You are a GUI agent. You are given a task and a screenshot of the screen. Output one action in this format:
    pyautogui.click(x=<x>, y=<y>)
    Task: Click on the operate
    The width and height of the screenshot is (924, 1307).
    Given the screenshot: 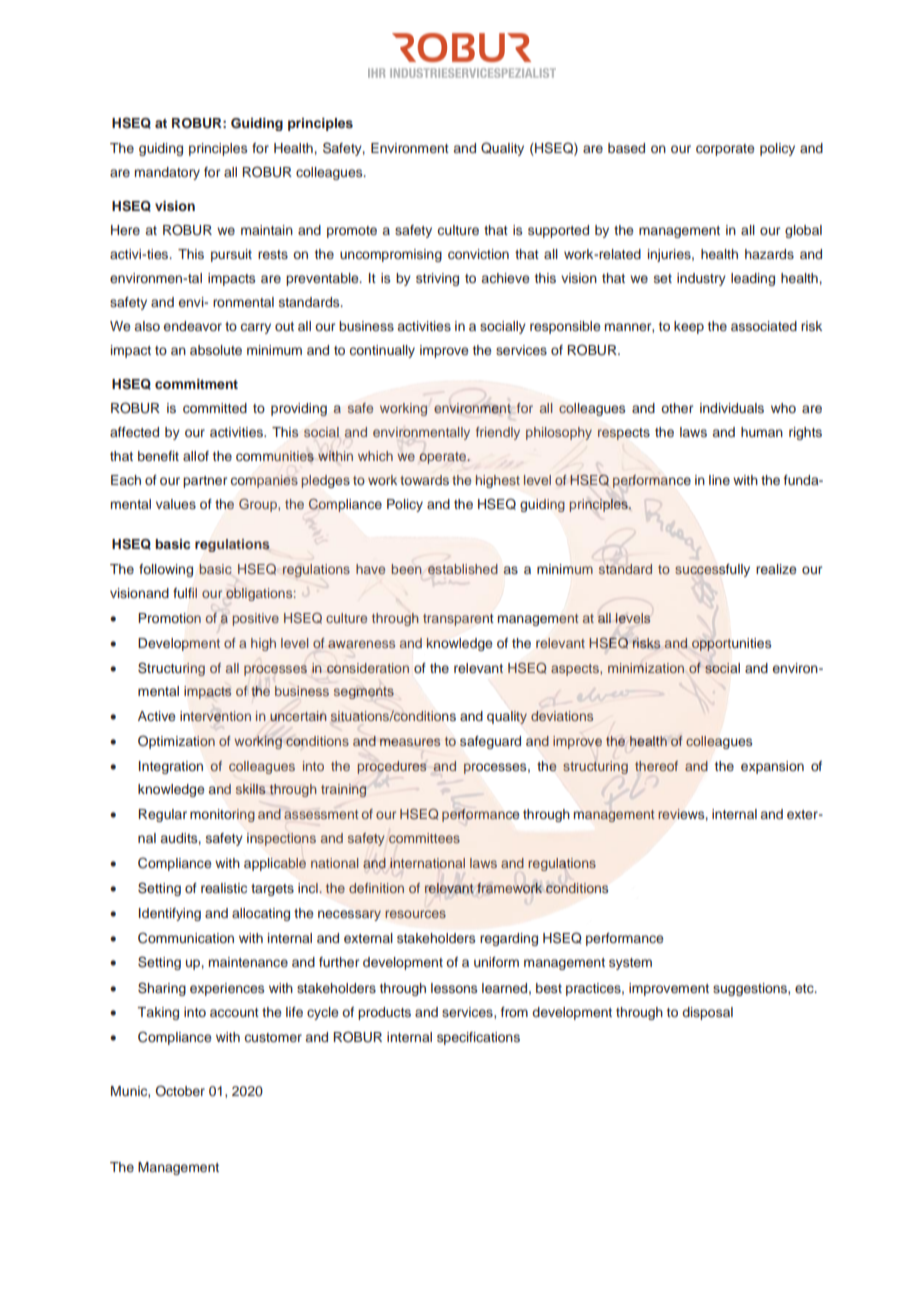 What is the action you would take?
    pyautogui.click(x=444, y=458)
